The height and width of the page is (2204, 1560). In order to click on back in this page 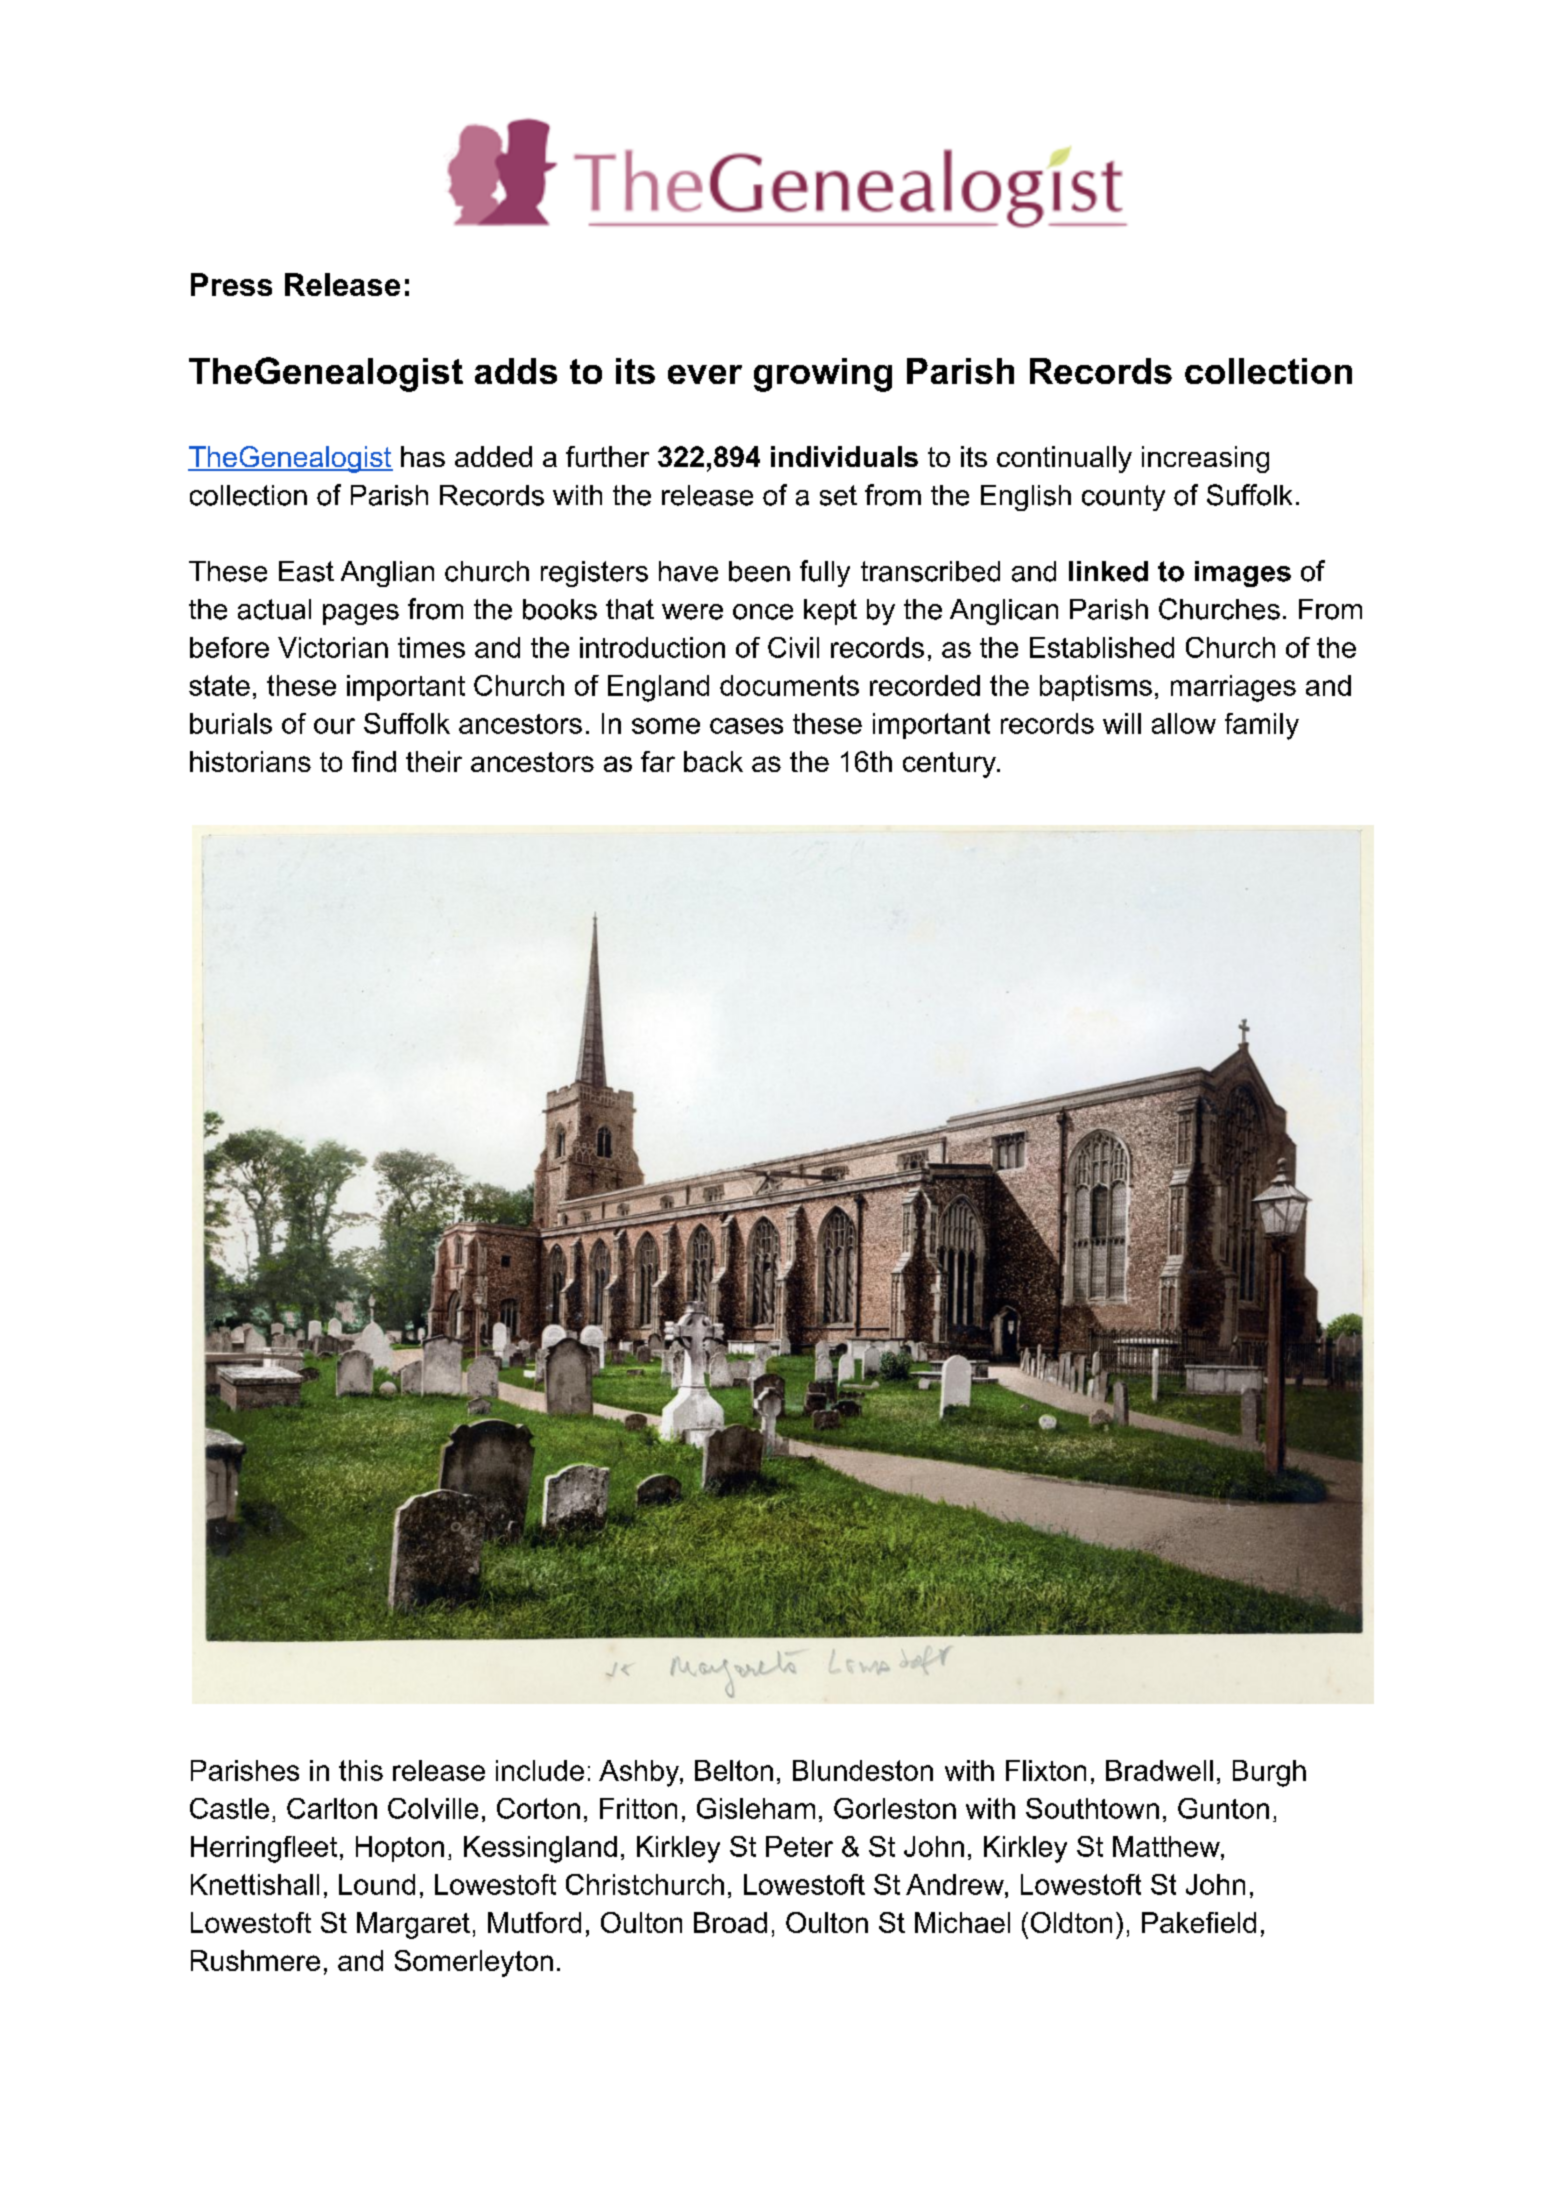, I will do `click(713, 761)`.
